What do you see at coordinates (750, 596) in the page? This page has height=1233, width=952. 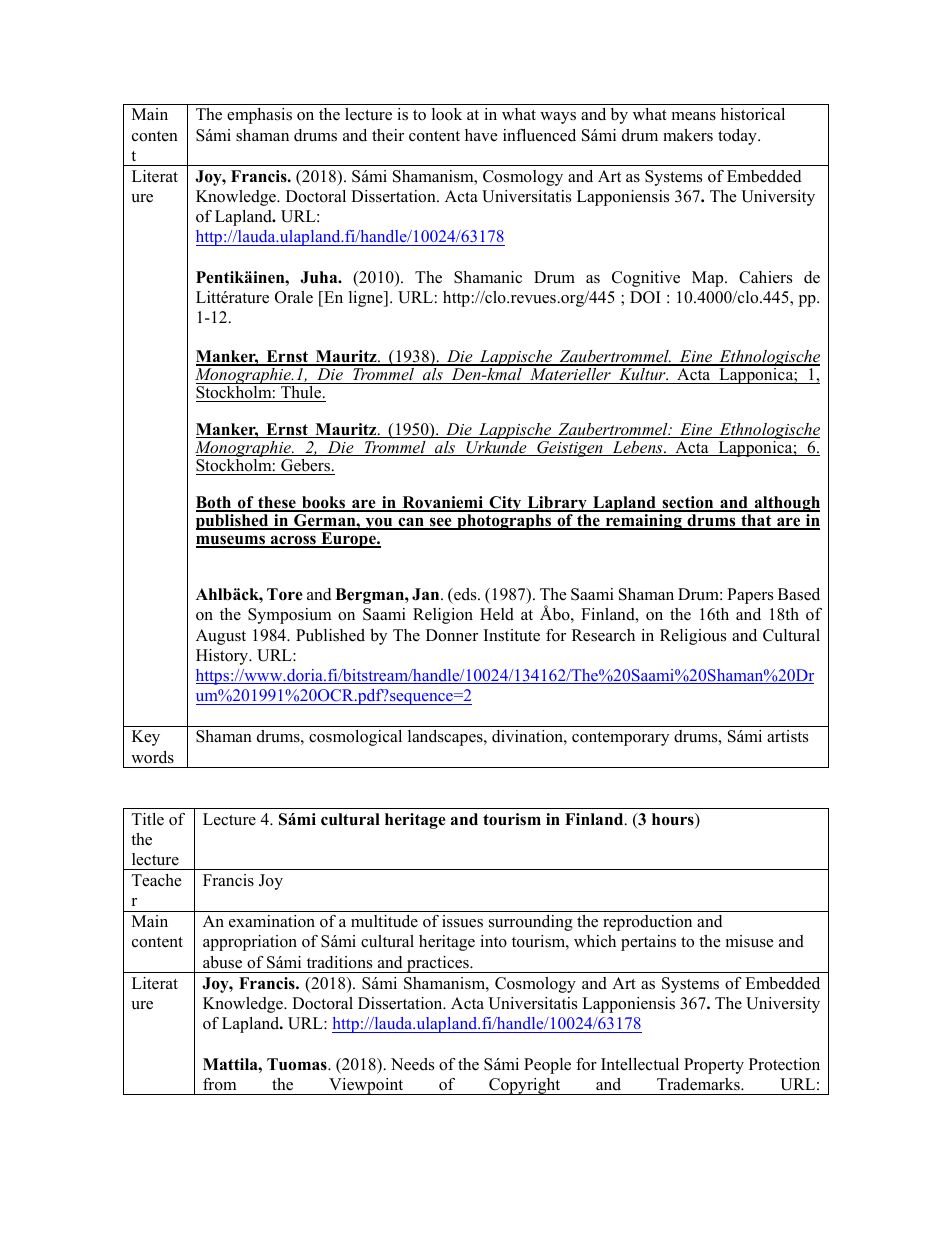 I see `Papers` at bounding box center [750, 596].
